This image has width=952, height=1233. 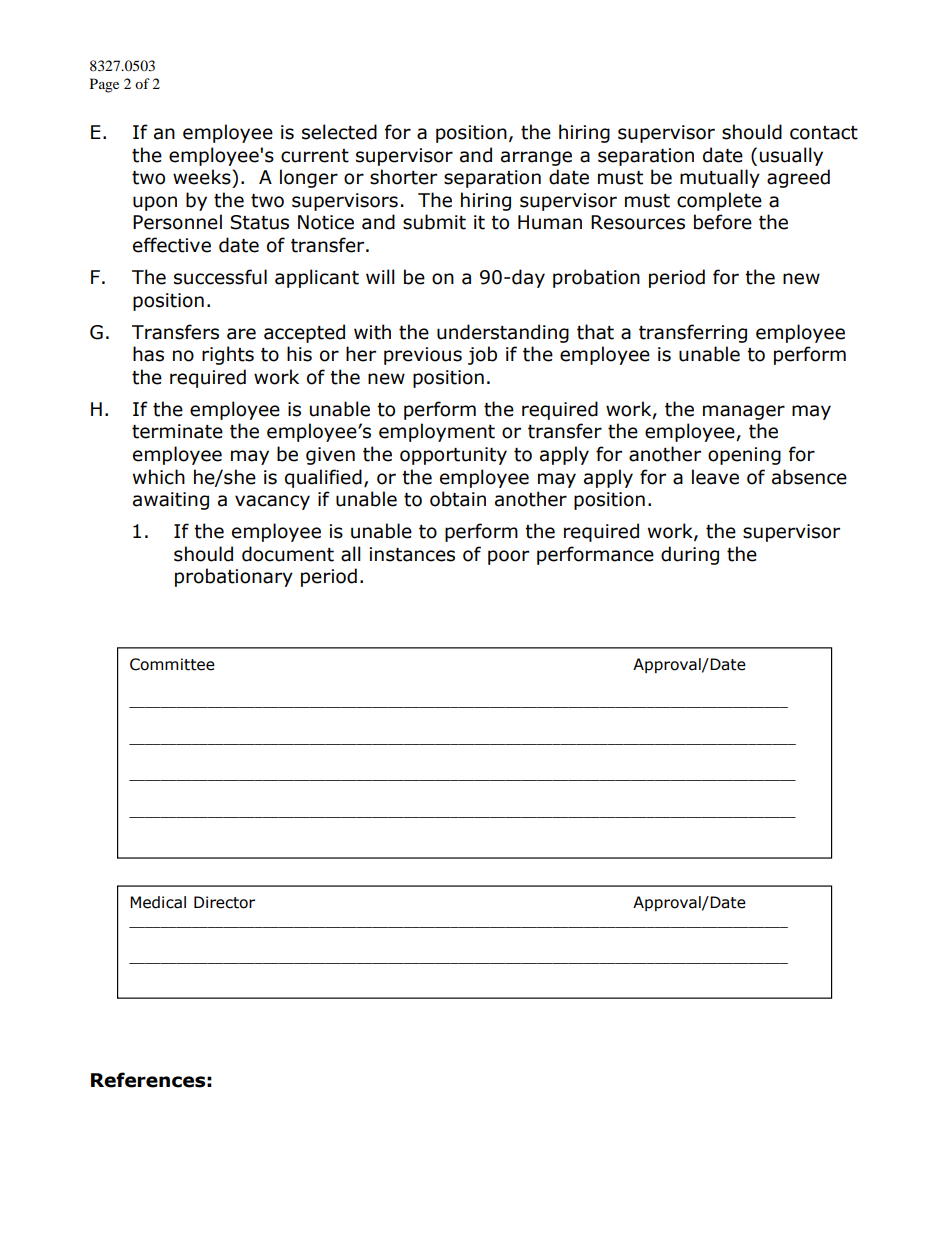 I want to click on Page, so click(x=104, y=85).
